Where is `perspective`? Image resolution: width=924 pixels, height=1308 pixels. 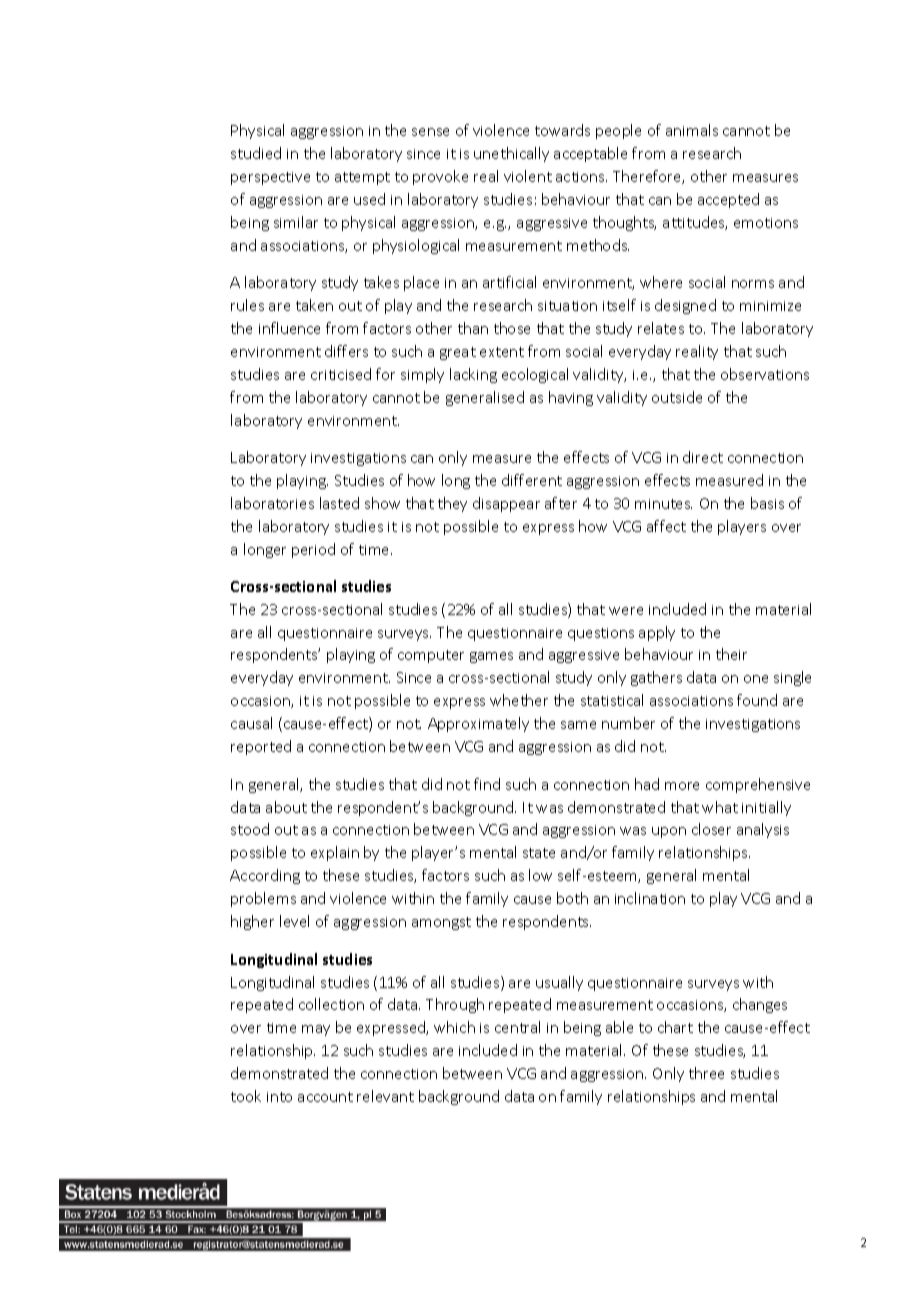 perspective is located at coordinates (270, 178).
